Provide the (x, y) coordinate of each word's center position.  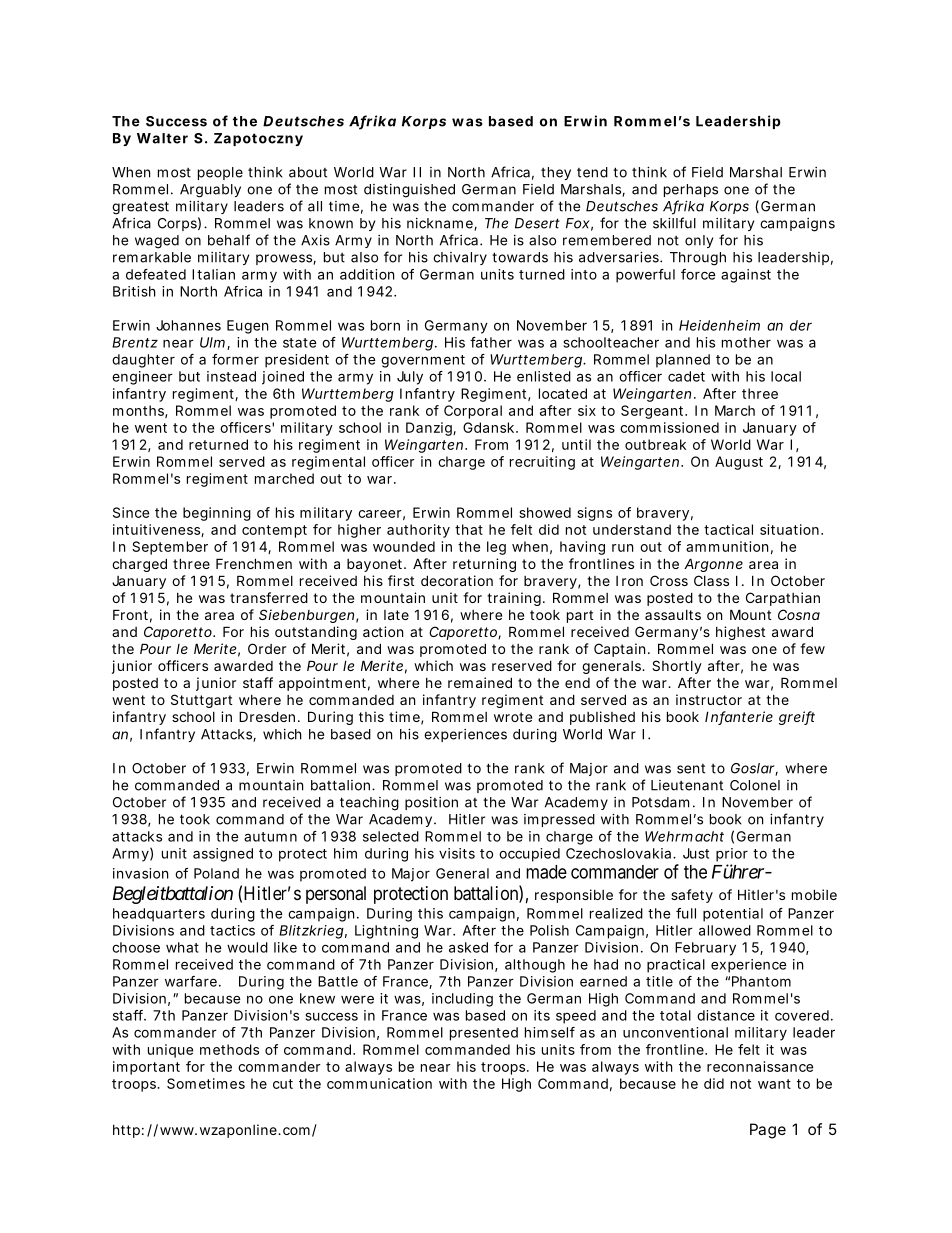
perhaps (691, 190)
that (469, 529)
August (739, 463)
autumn (270, 837)
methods (229, 1049)
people (220, 173)
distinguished (409, 191)
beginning (217, 514)
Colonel (755, 785)
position (431, 803)
